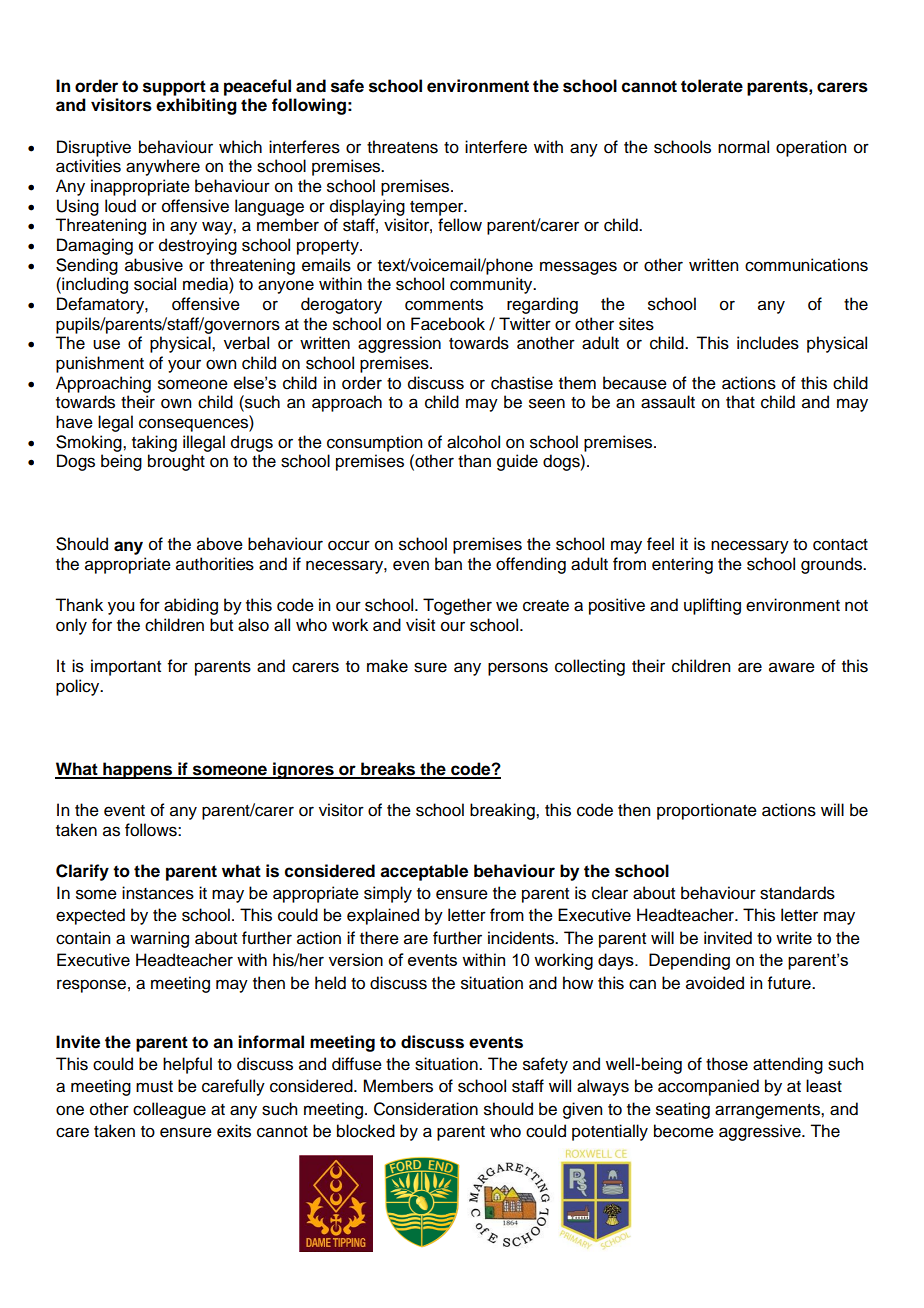 This screenshot has height=1308, width=924. What do you see at coordinates (154, 443) in the screenshot?
I see `taking` at bounding box center [154, 443].
